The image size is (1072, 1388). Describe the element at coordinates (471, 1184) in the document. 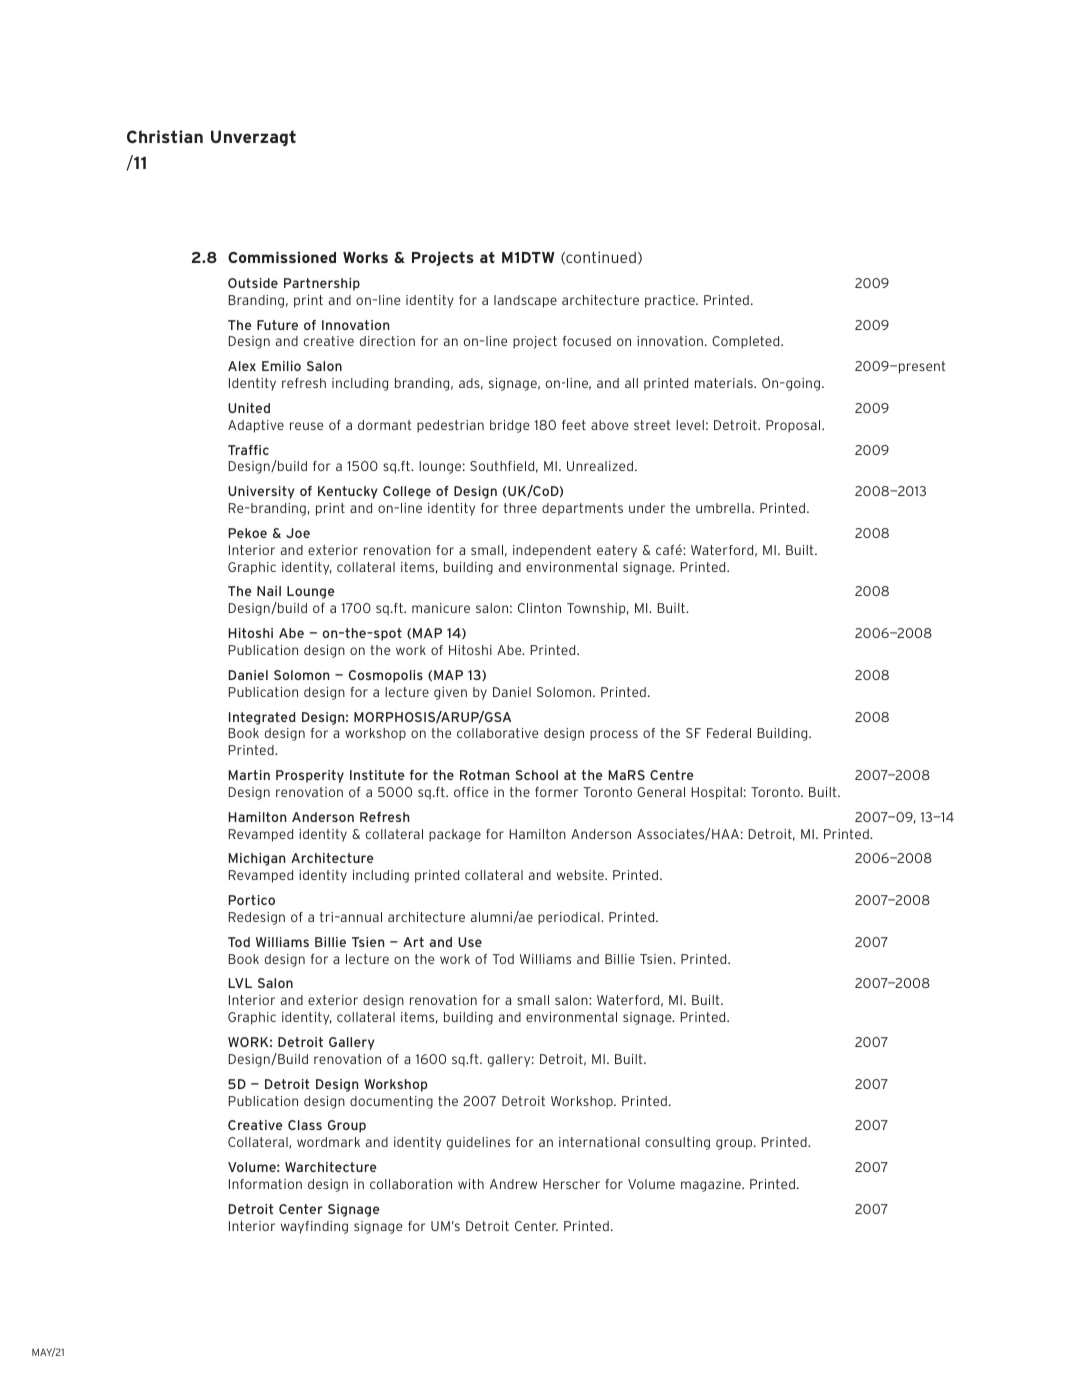

I see `with` at that location.
